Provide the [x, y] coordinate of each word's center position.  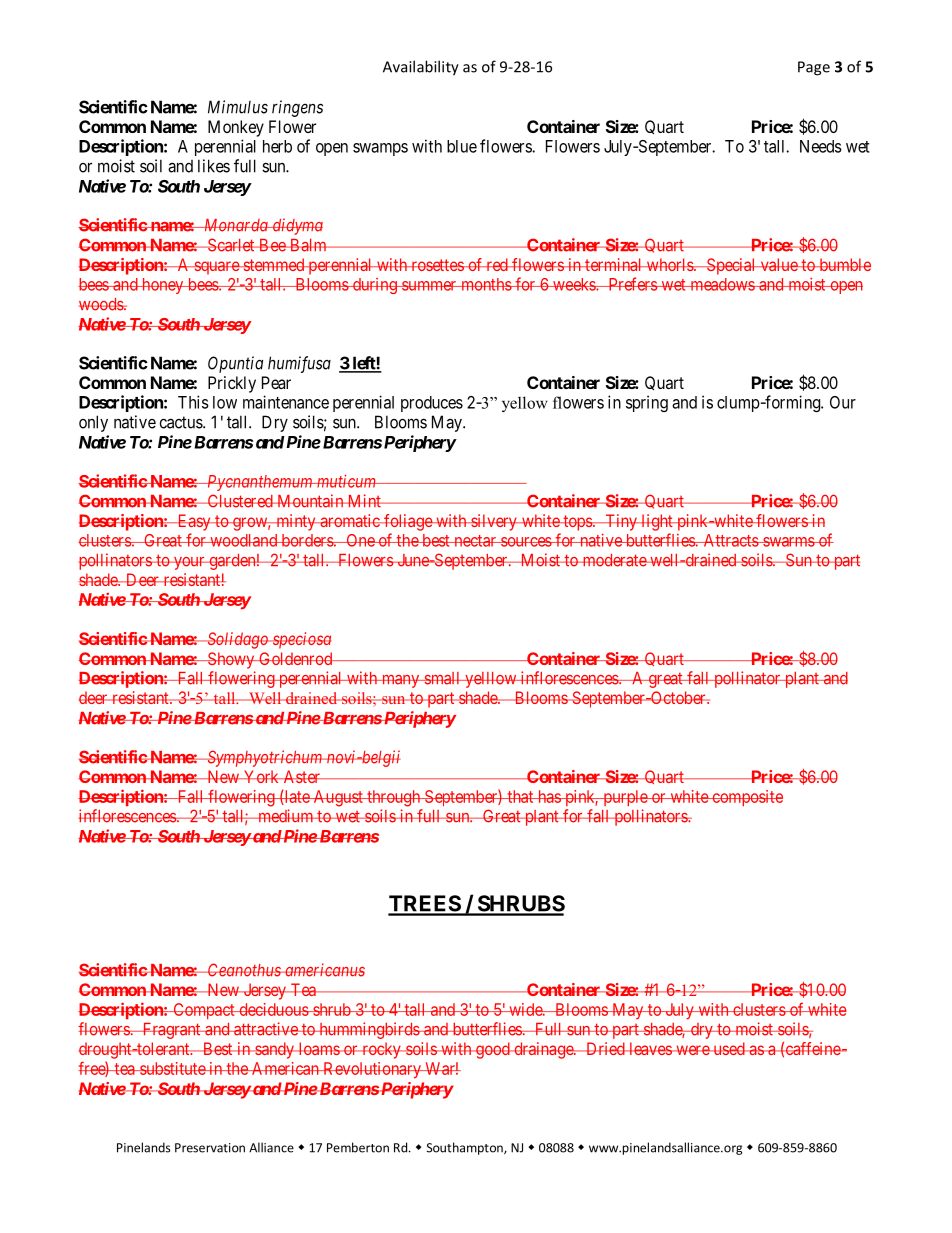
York [261, 776]
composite [746, 798]
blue [462, 146]
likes [214, 166]
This [193, 402]
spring [647, 403]
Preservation [210, 1148]
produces [432, 404]
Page [814, 68]
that [520, 796]
